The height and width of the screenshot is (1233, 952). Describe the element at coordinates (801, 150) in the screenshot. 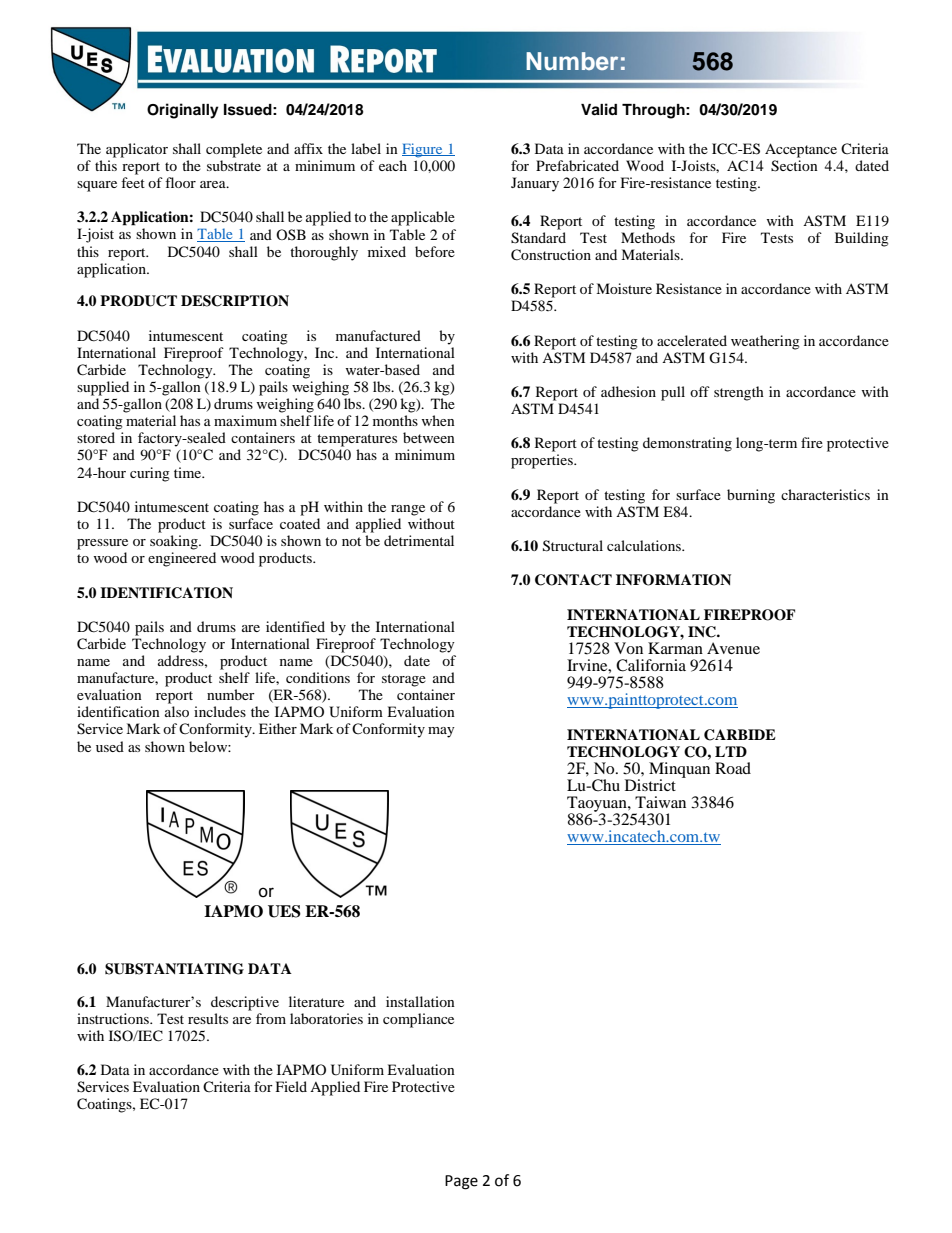

I see `Acceptance` at that location.
